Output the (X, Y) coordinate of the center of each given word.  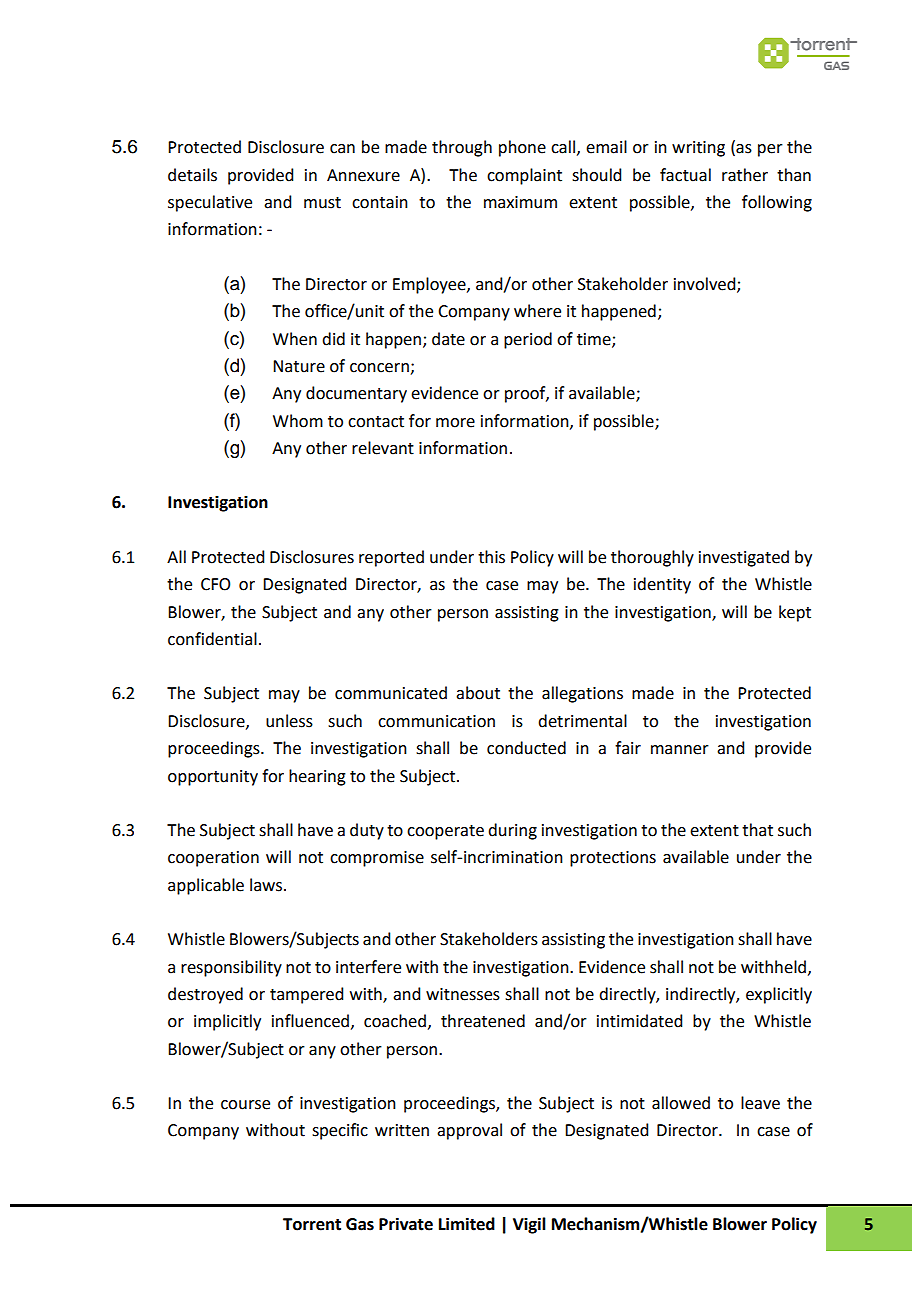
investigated (744, 558)
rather (745, 175)
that (757, 830)
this (491, 557)
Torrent (312, 1224)
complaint (524, 176)
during (512, 831)
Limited (467, 1224)
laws (267, 885)
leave (760, 1103)
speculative (210, 203)
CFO (215, 584)
